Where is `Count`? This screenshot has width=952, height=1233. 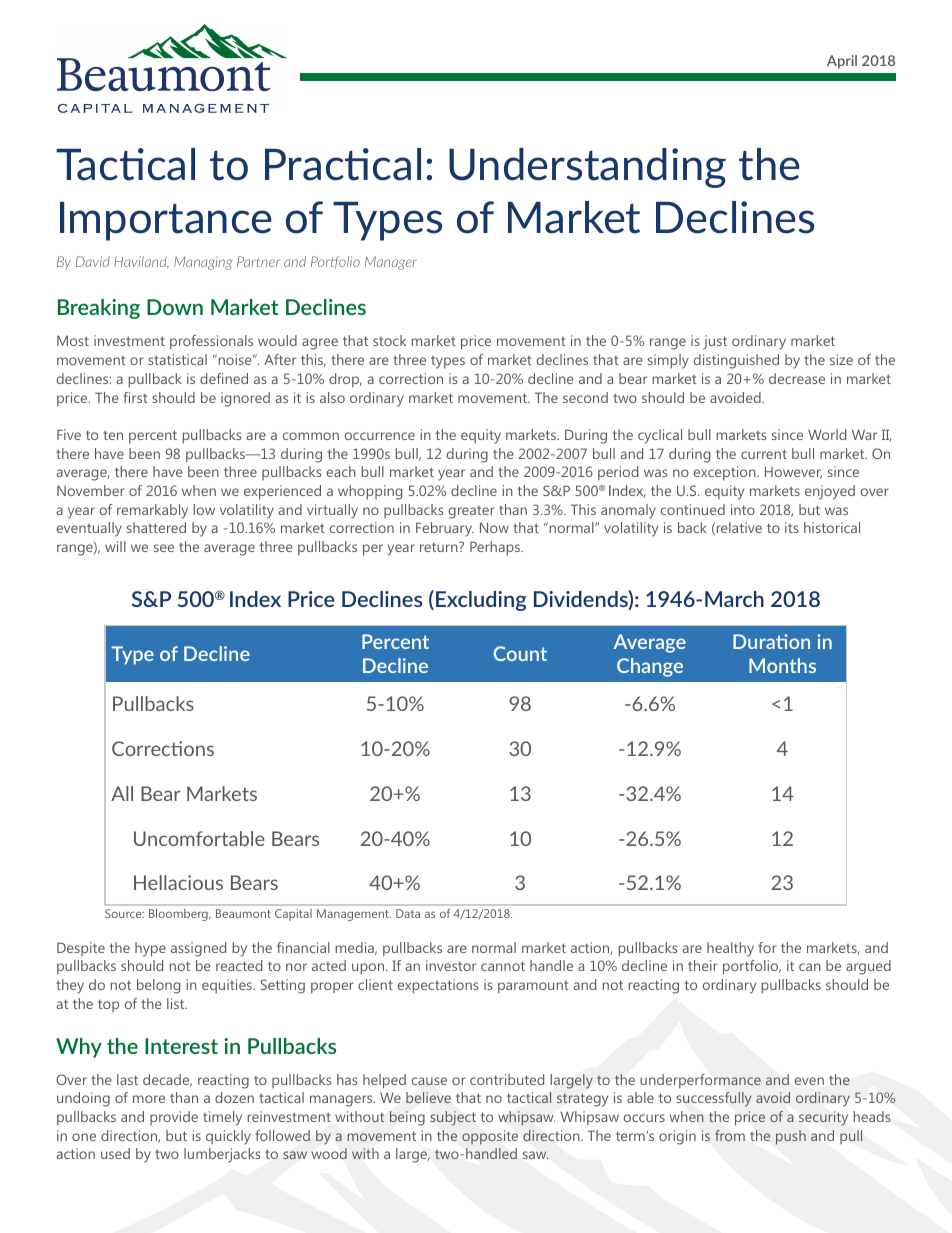
Count is located at coordinates (520, 653).
